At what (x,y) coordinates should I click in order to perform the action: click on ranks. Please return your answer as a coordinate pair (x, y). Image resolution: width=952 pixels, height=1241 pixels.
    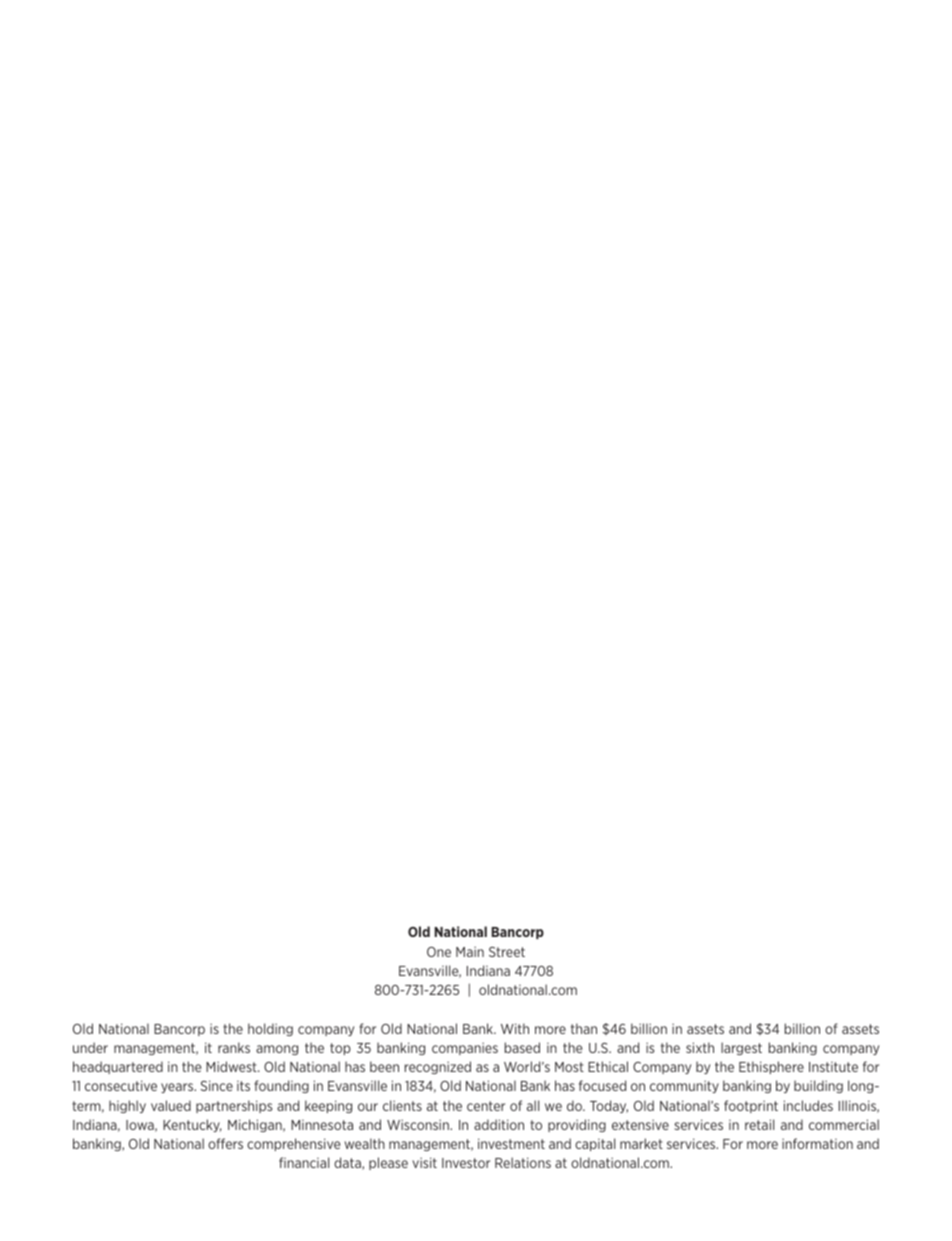
    Looking at the image, I should click on (234, 1047).
